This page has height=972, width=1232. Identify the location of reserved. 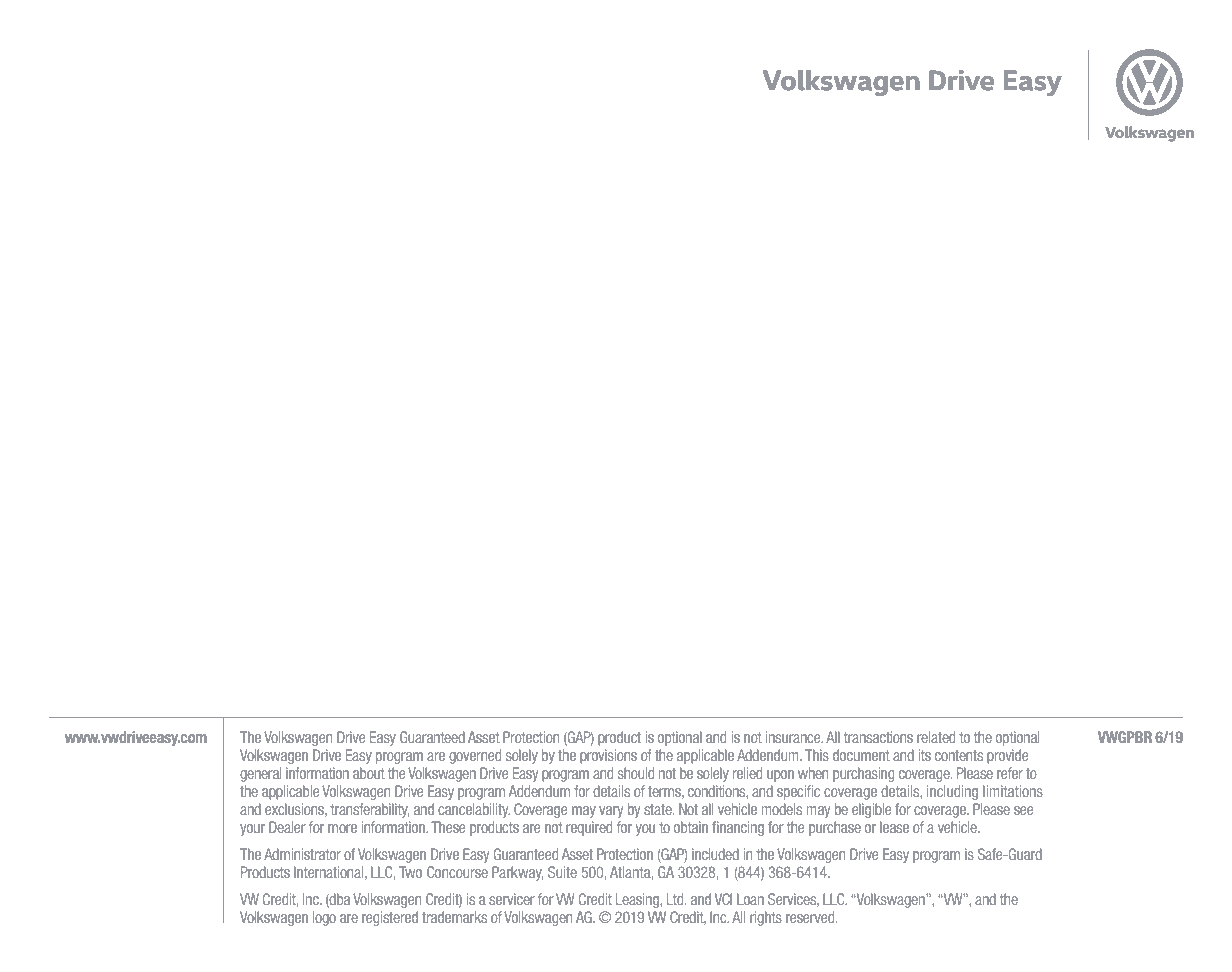
(811, 917).
